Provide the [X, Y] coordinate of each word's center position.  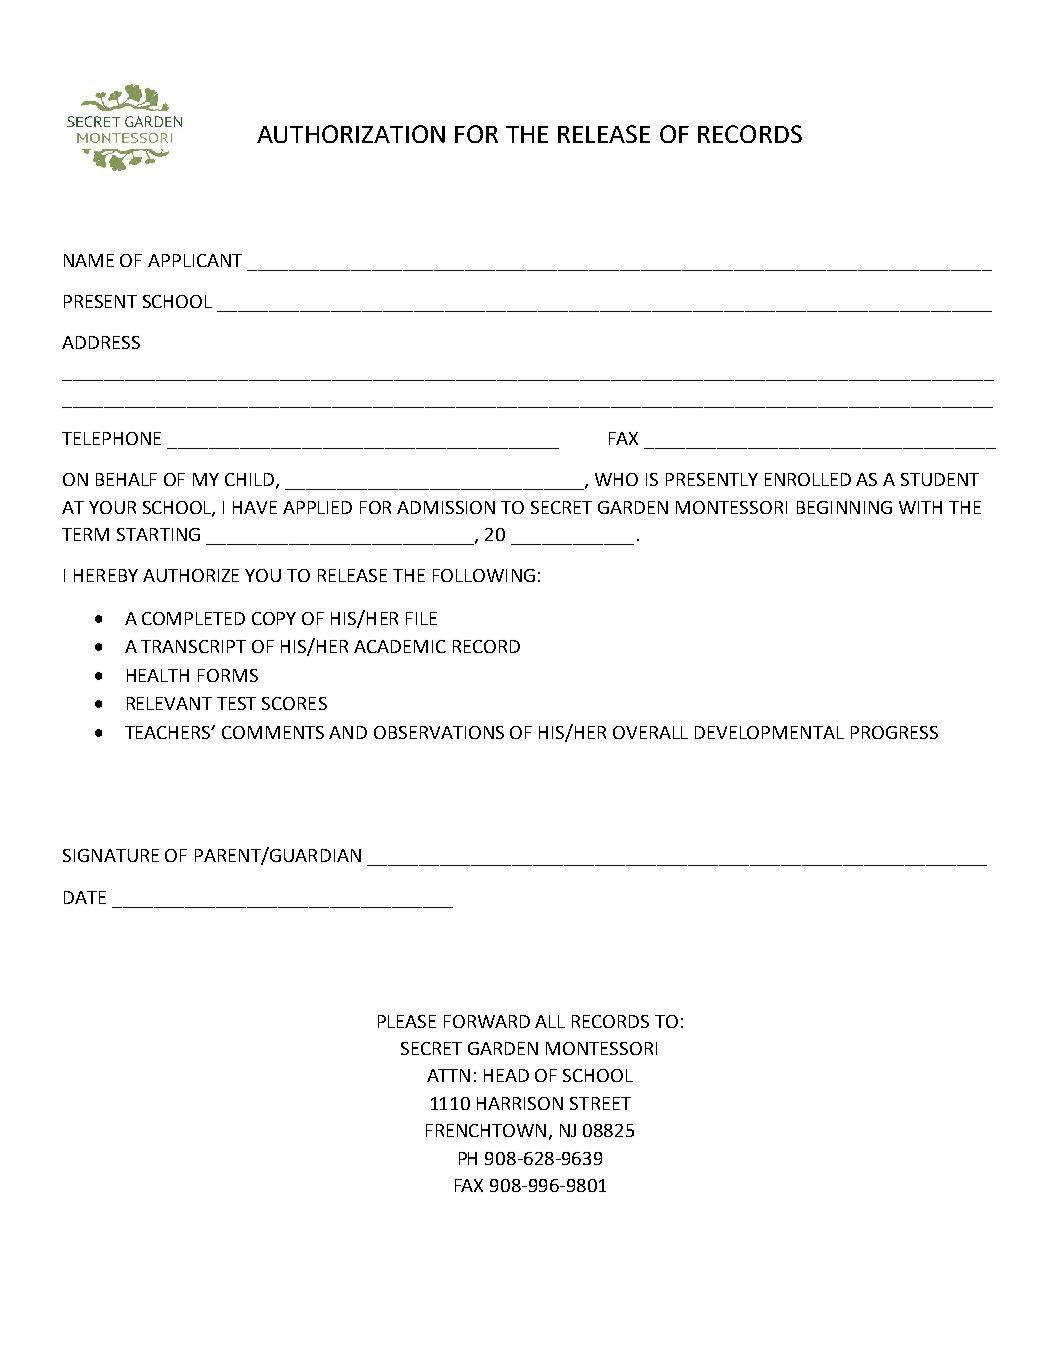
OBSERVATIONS [439, 732]
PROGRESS [894, 732]
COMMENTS [273, 732]
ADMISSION [446, 507]
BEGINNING [844, 507]
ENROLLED [808, 479]
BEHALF [126, 479]
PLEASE [407, 1021]
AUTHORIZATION [351, 134]
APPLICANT [195, 260]
